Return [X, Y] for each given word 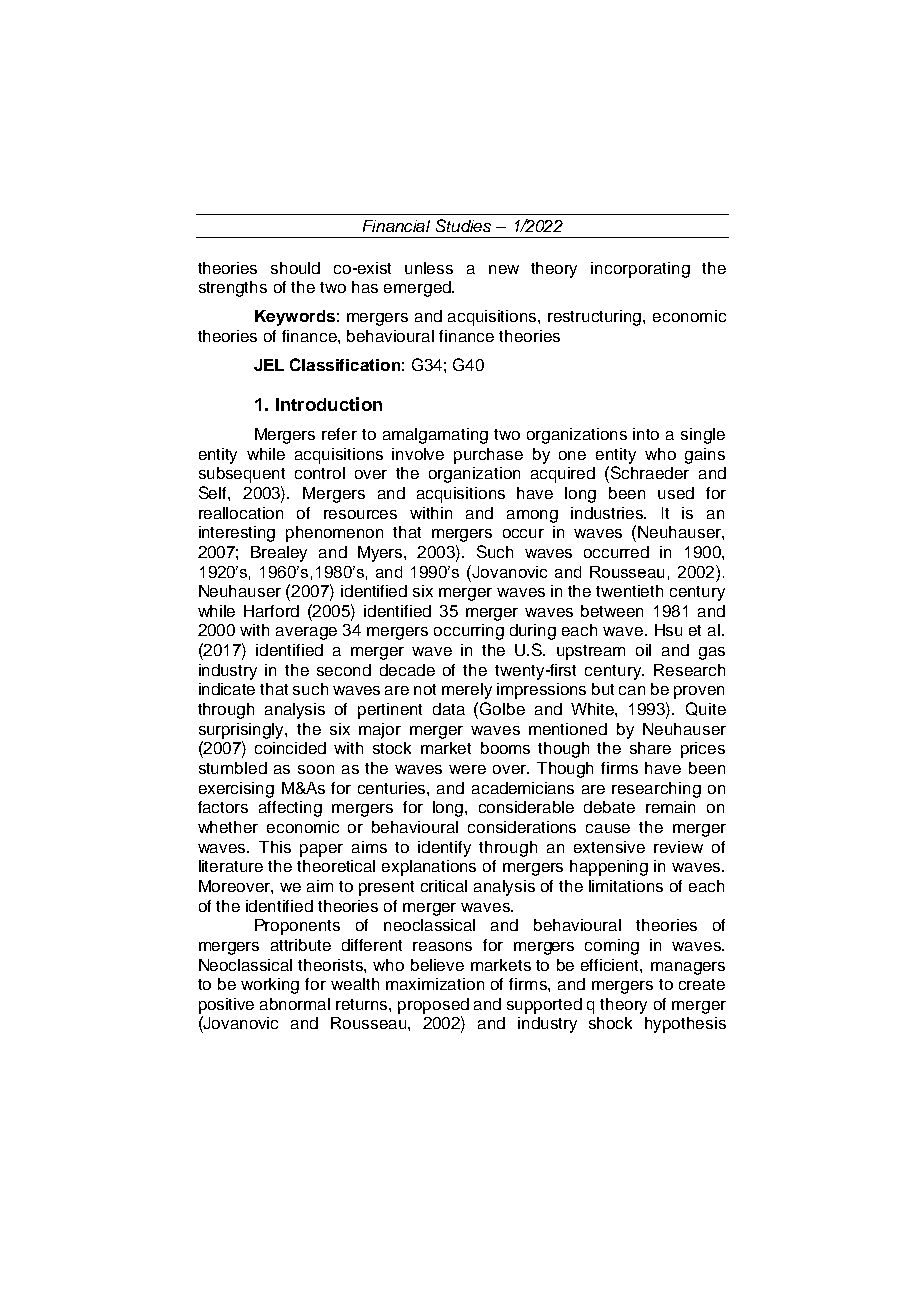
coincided [290, 748]
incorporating [640, 270]
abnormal [295, 1004]
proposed [433, 1006]
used [676, 493]
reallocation [241, 513]
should [295, 268]
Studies [463, 225]
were [467, 769]
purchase [488, 456]
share [650, 748]
